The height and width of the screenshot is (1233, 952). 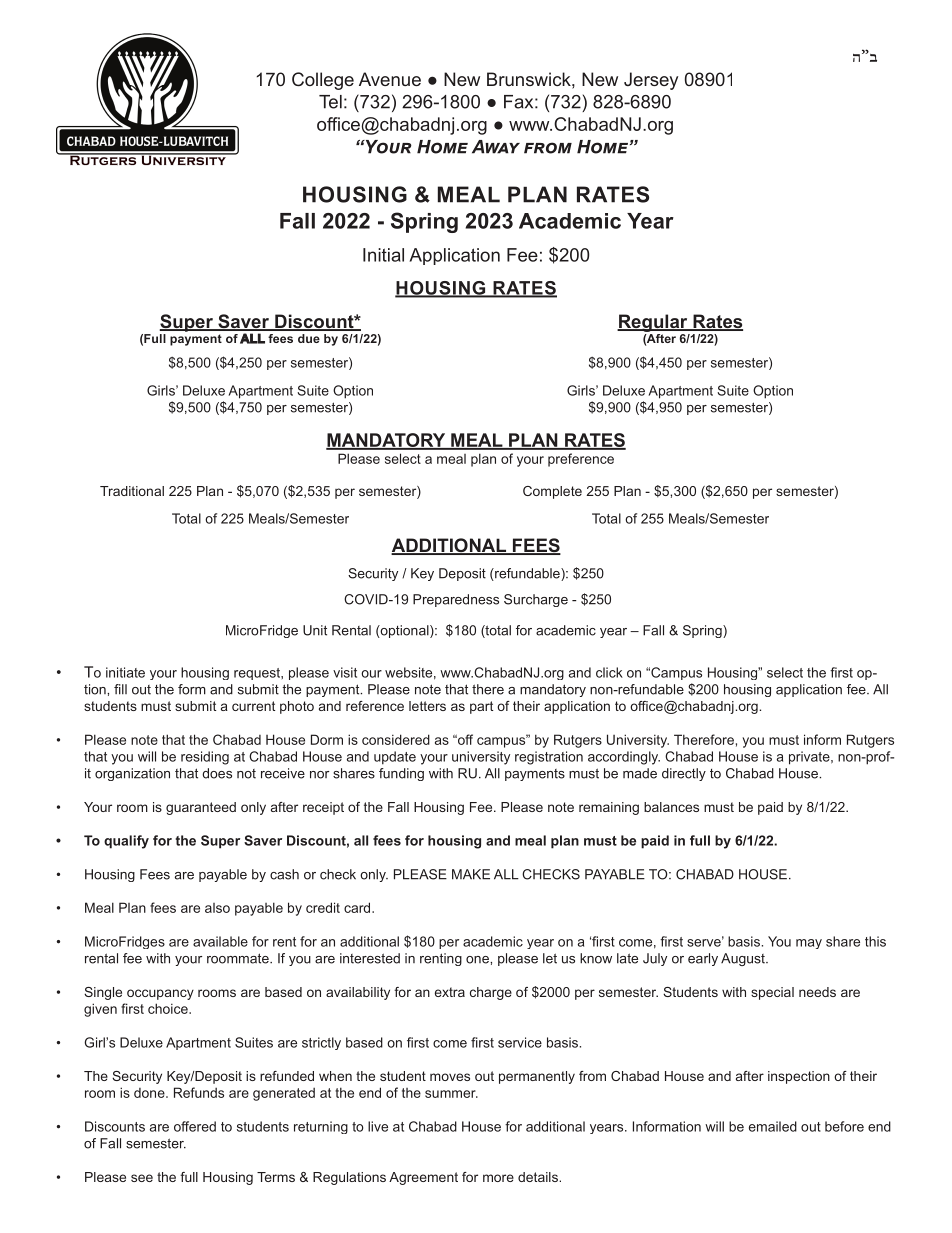 What do you see at coordinates (471, 874) in the screenshot?
I see `MAKE` at bounding box center [471, 874].
